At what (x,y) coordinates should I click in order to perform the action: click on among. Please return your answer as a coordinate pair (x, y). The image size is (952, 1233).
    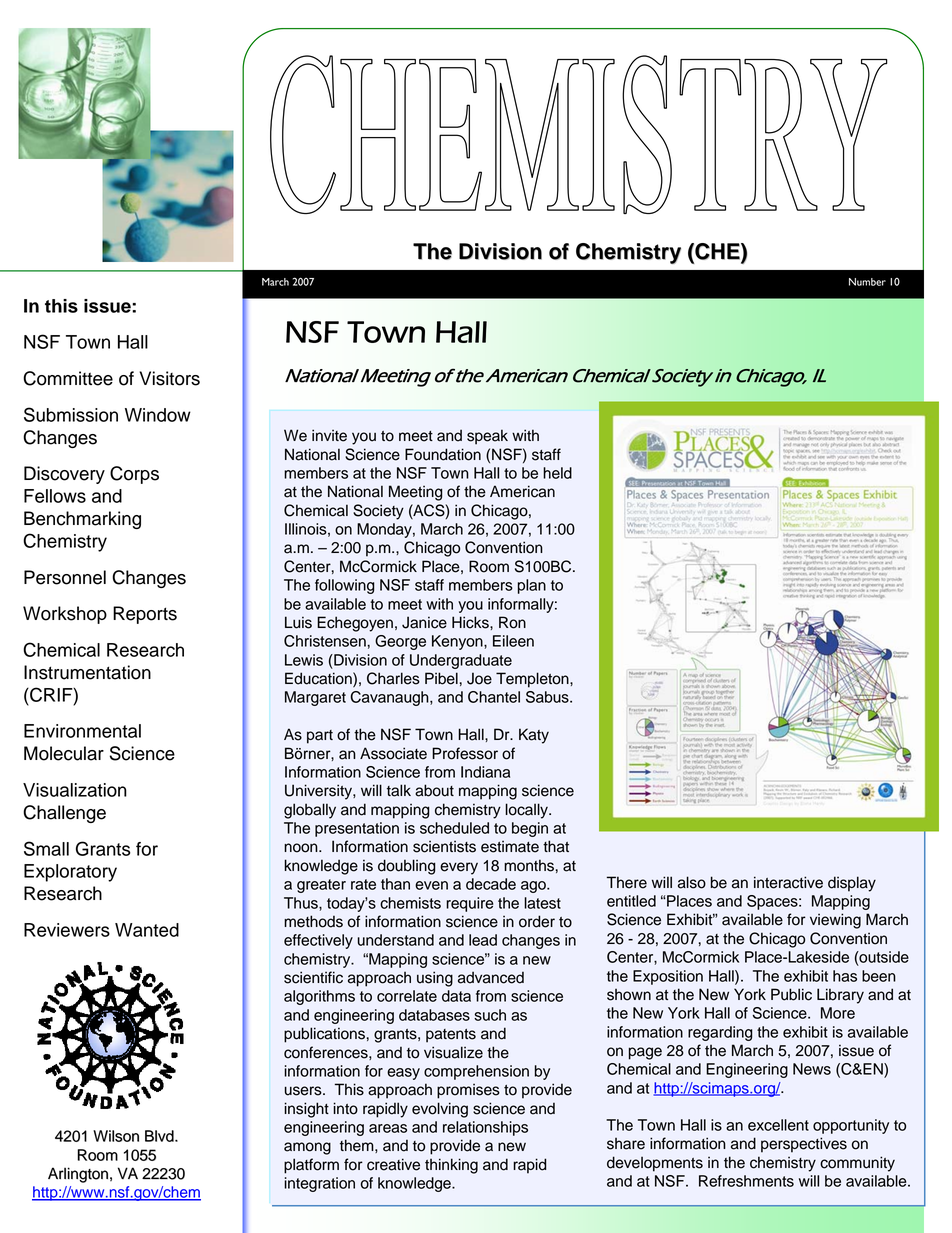
    Looking at the image, I should click on (307, 1148).
